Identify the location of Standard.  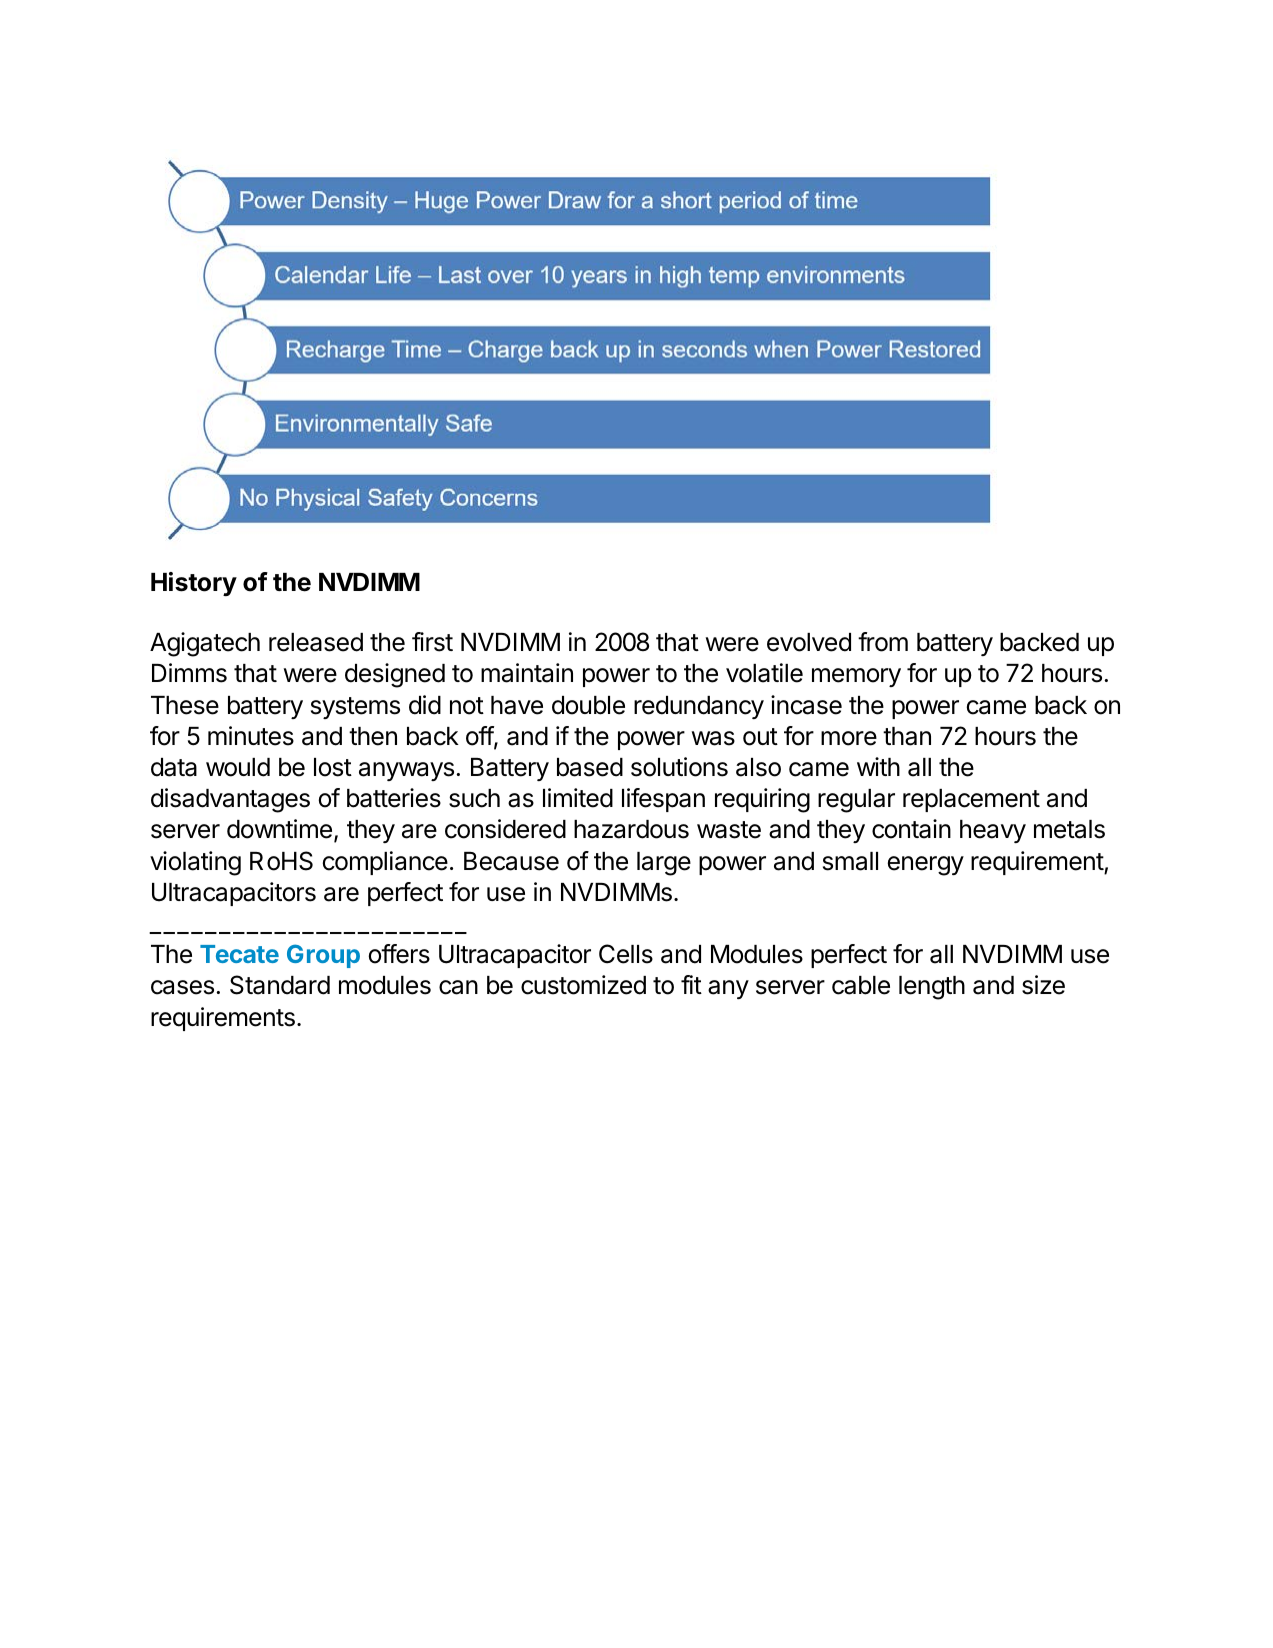
(280, 985).
